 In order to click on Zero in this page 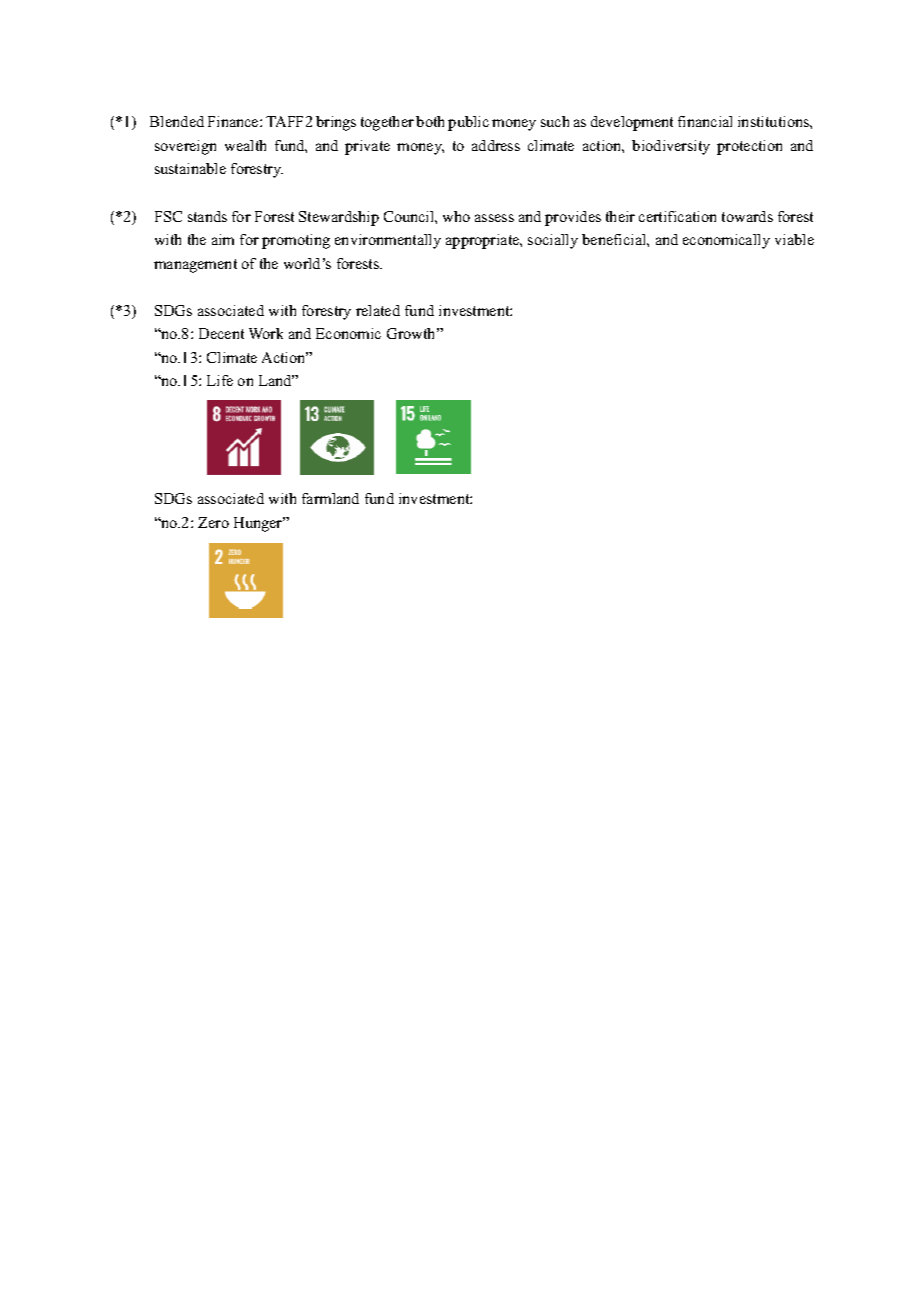, I will do `click(213, 522)`.
